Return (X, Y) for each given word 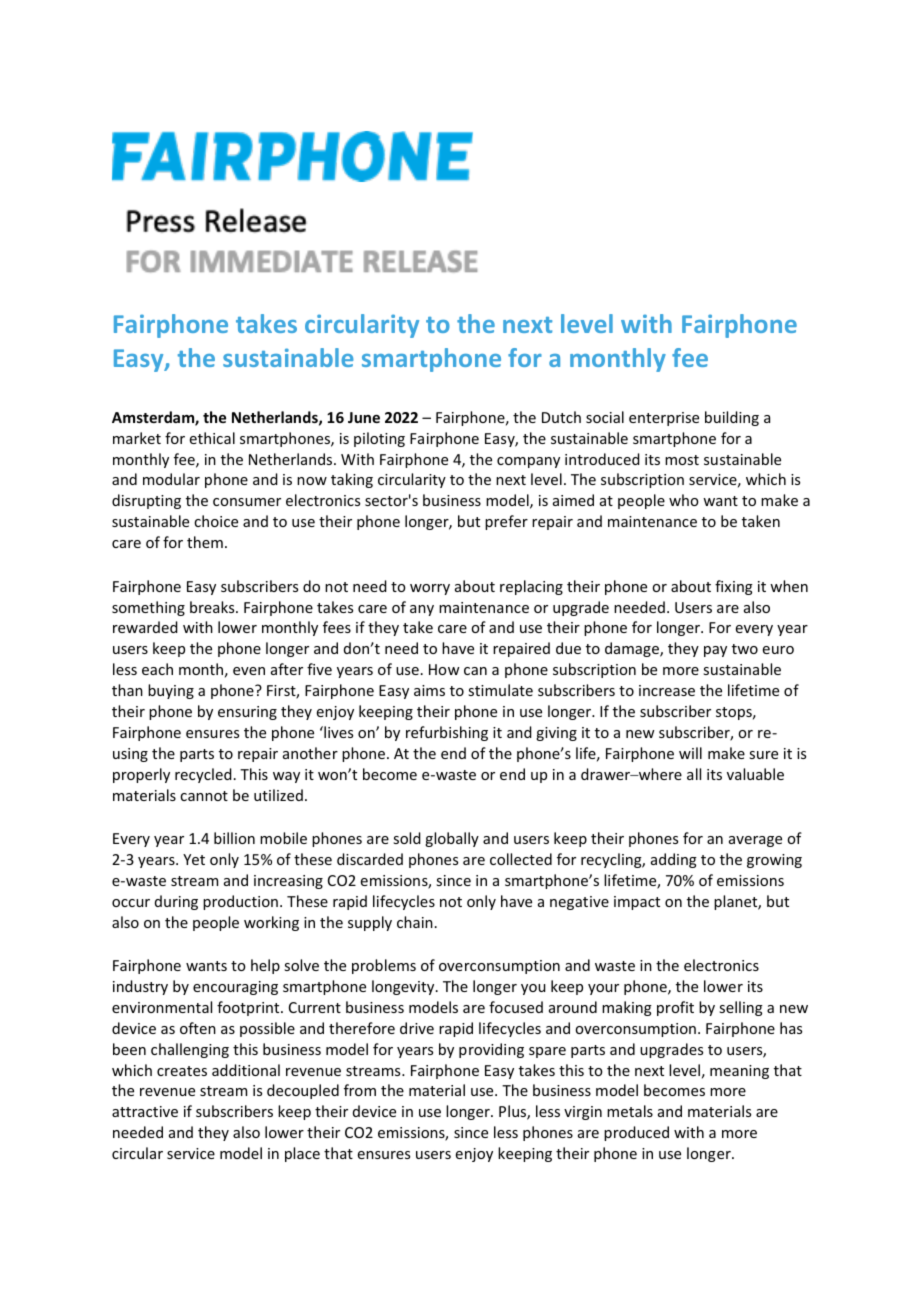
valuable (755, 774)
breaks (213, 607)
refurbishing (447, 733)
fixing (734, 587)
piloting (379, 439)
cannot (204, 796)
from (360, 1090)
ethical (212, 438)
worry (430, 589)
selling (741, 1008)
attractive (145, 1111)
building (732, 418)
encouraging (235, 988)
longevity (404, 987)
